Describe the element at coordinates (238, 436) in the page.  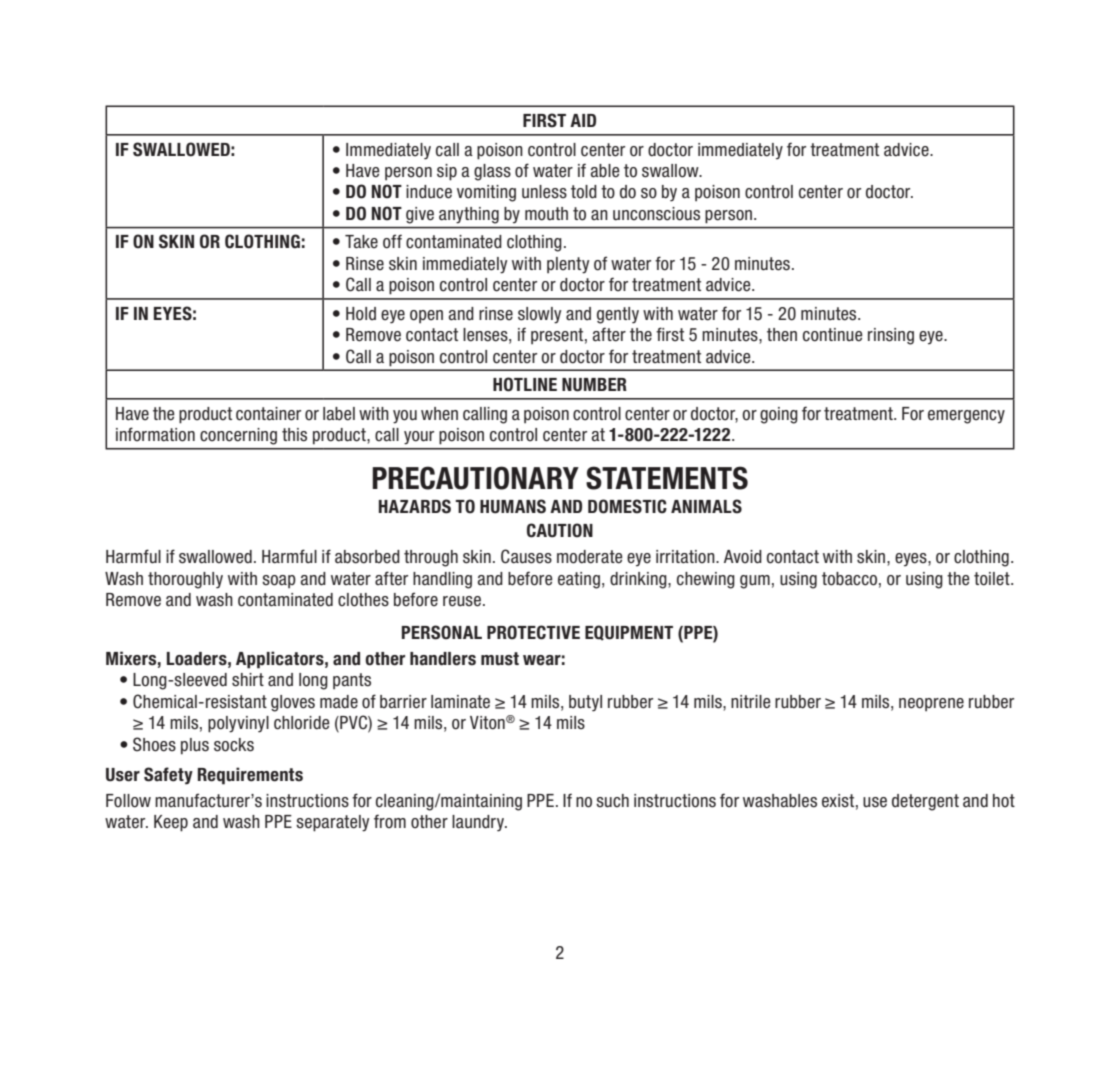
I see `concerning` at that location.
